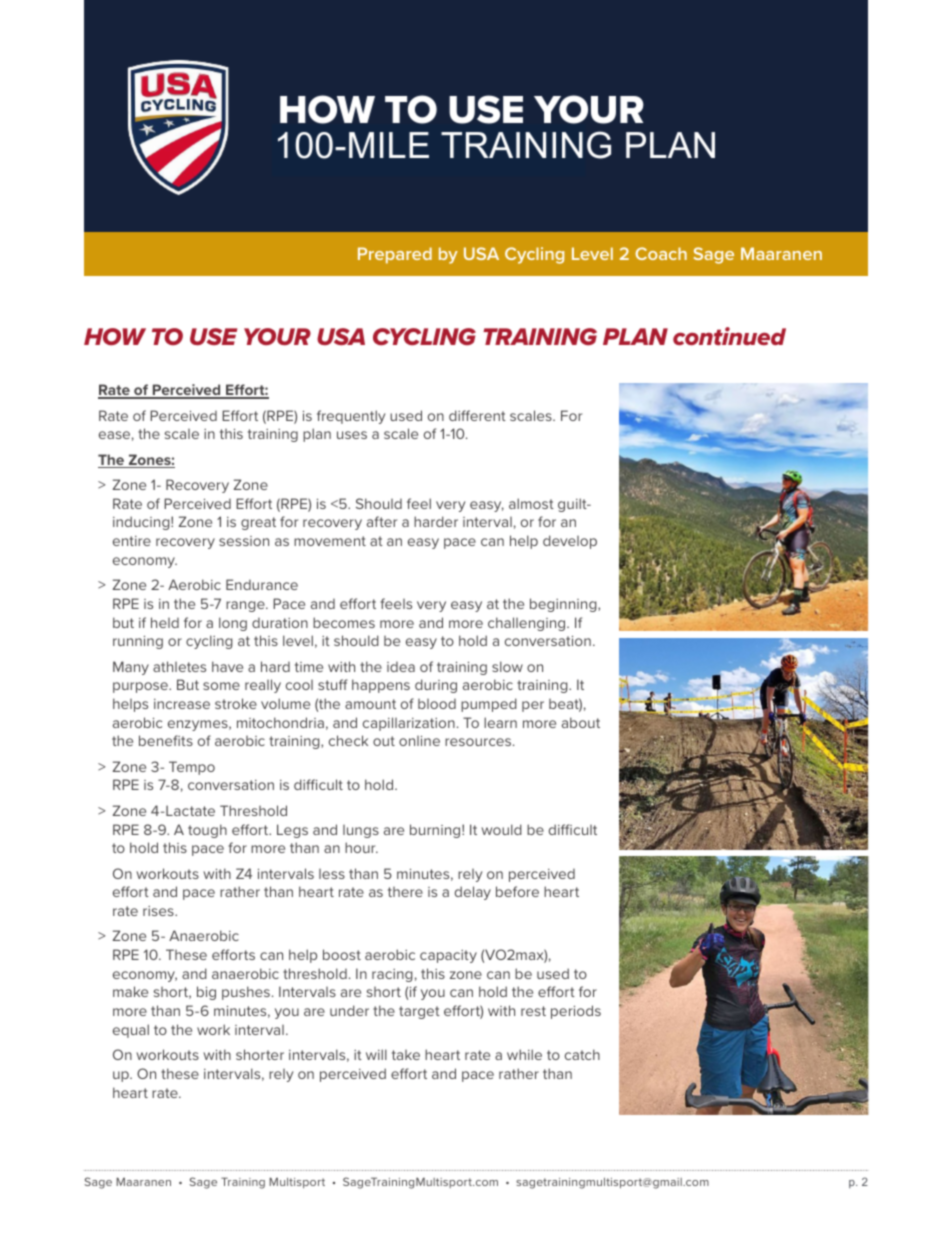 This screenshot has height=1233, width=952. What do you see at coordinates (352, 435) in the screenshot?
I see `uses` at bounding box center [352, 435].
